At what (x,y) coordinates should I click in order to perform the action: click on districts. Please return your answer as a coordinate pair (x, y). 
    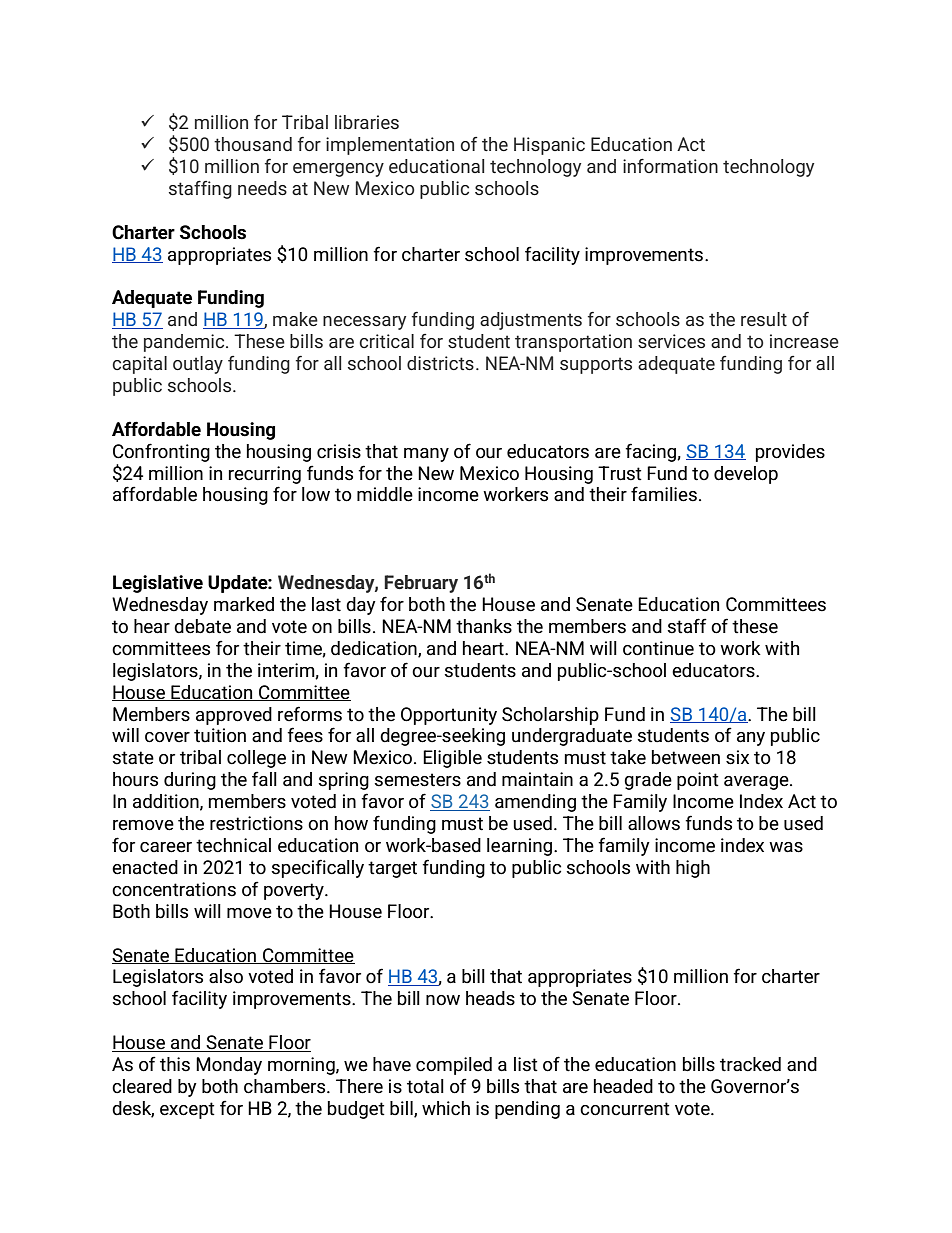
    Looking at the image, I should click on (440, 363).
